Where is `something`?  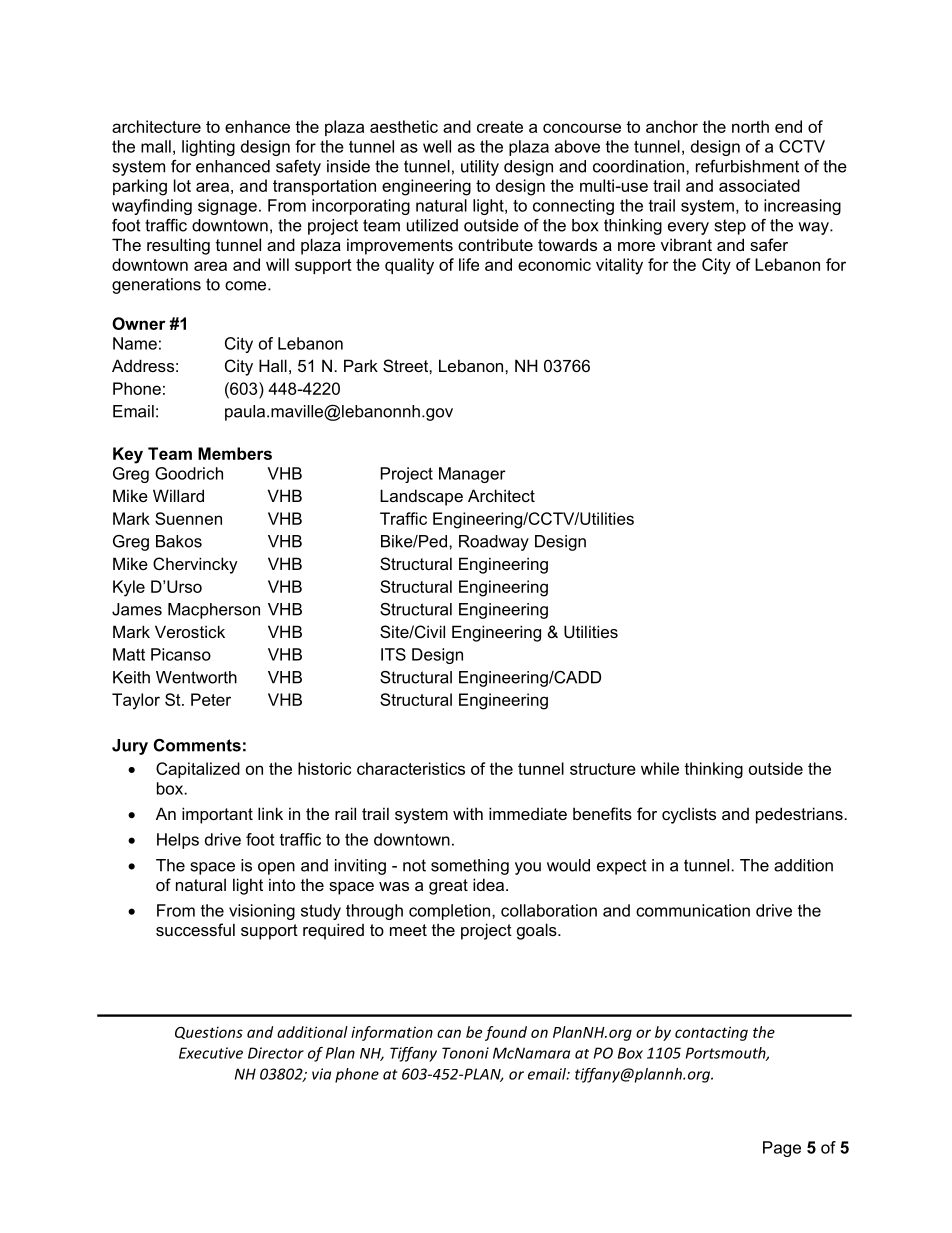
something is located at coordinates (470, 867).
